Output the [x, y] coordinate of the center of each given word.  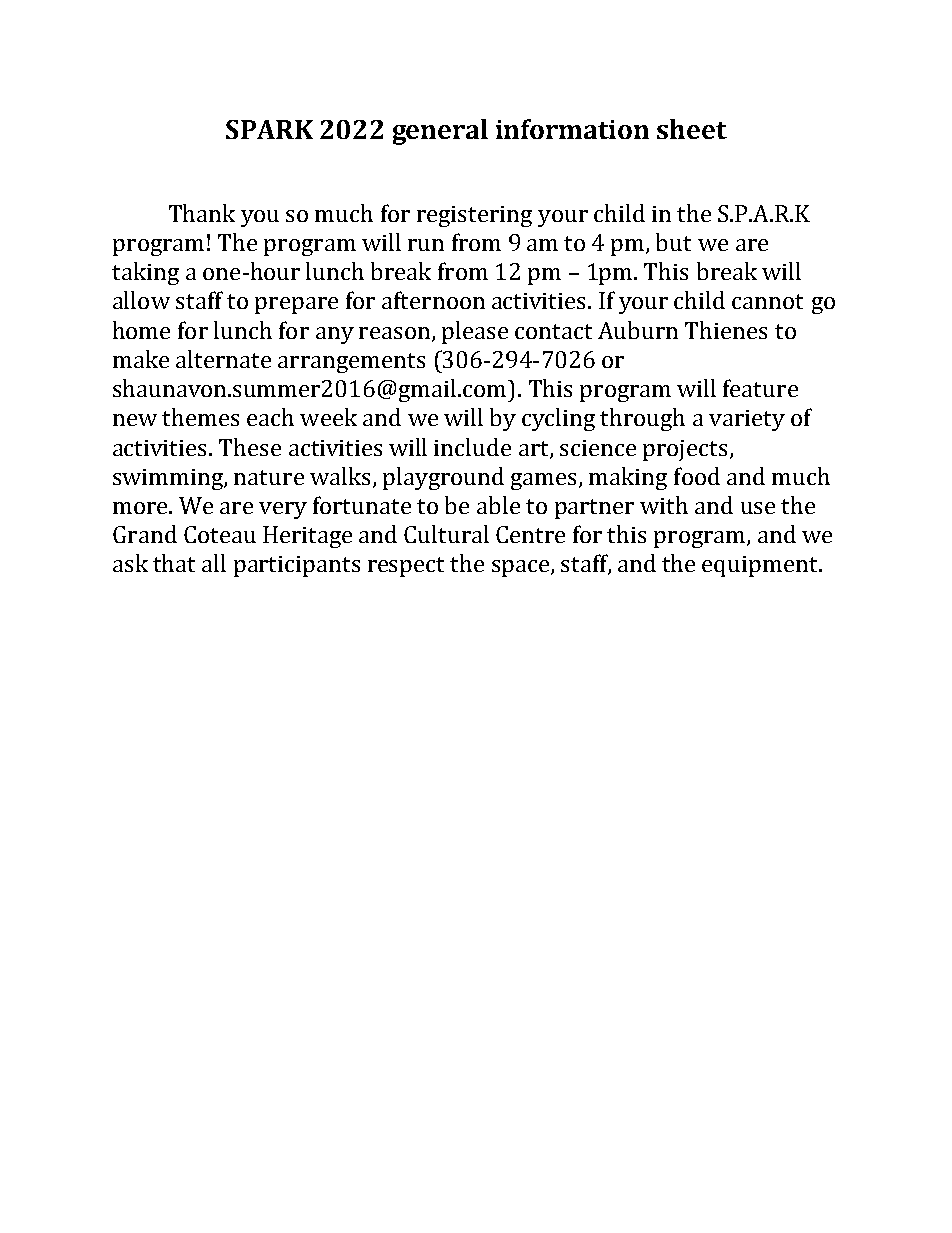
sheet [692, 129]
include [472, 447]
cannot [767, 301]
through [642, 419]
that [174, 563]
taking [145, 273]
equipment [761, 566]
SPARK [269, 129]
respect [406, 567]
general [440, 132]
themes [200, 417]
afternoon [433, 300]
